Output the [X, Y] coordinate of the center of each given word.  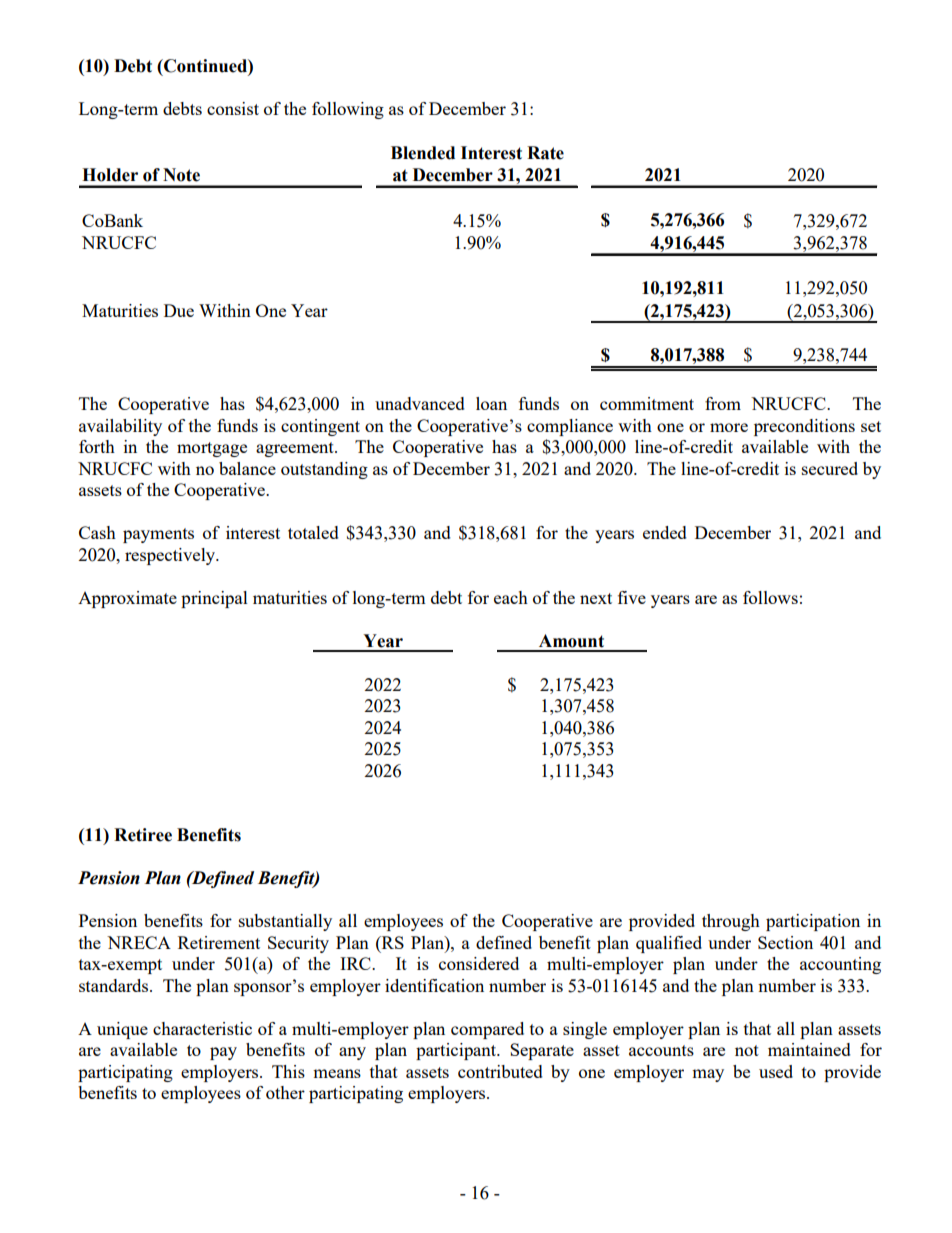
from [723, 403]
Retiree [143, 835]
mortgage [212, 449]
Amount [571, 641]
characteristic [202, 1028]
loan [491, 403]
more [729, 427]
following [348, 110]
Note [181, 175]
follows [770, 597]
